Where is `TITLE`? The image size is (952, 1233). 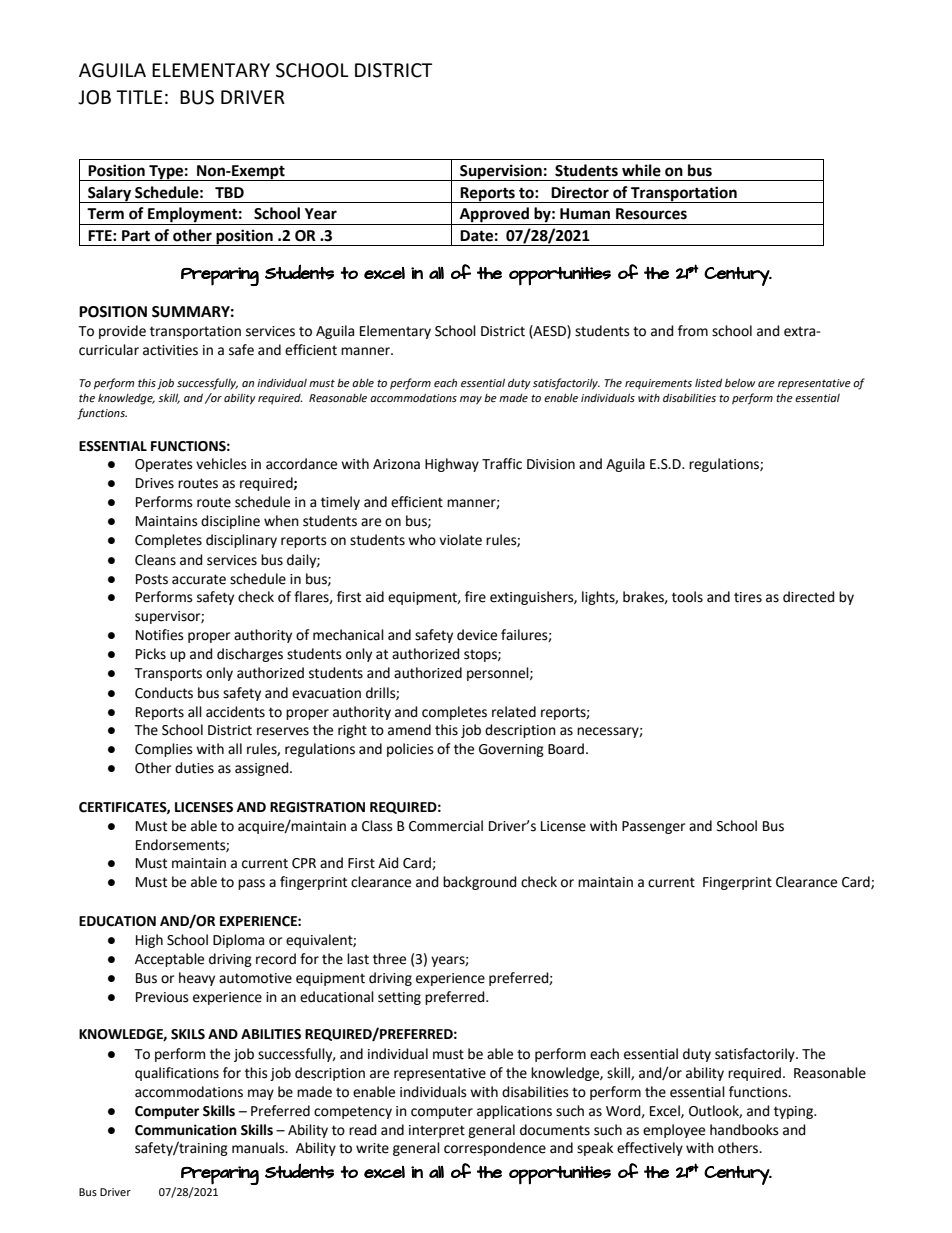
TITLE is located at coordinates (139, 97).
